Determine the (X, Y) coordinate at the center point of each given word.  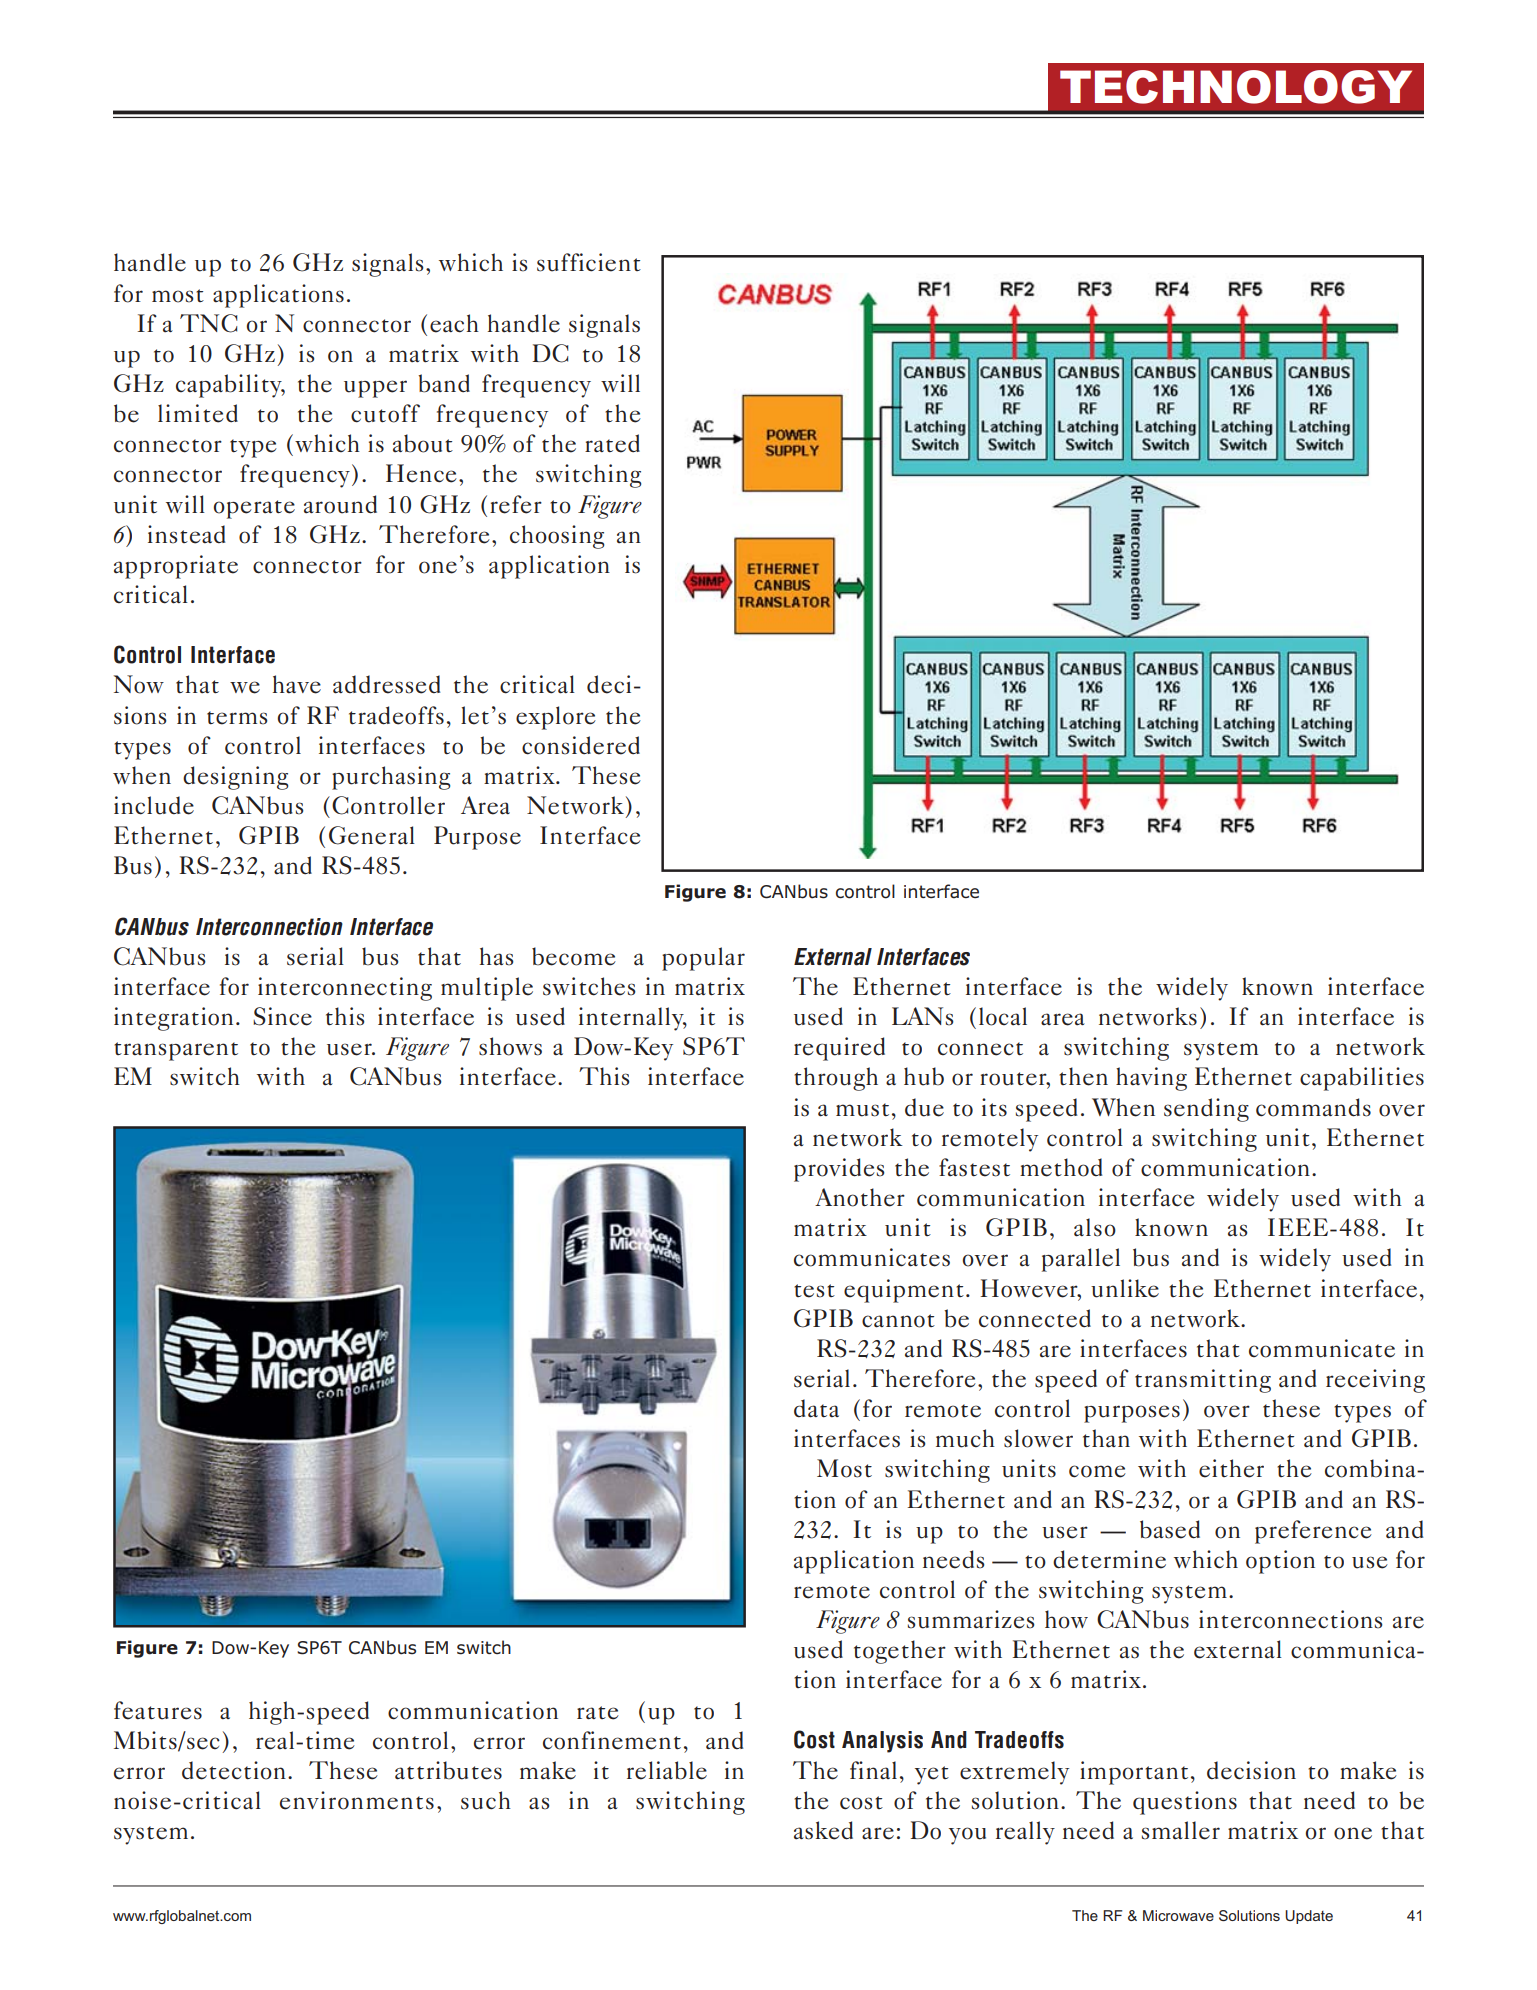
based (1170, 1529)
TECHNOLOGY (1236, 87)
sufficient (589, 262)
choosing (557, 537)
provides (839, 1170)
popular (703, 959)
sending (1206, 1110)
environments (357, 1800)
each (454, 323)
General (372, 835)
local (1003, 1016)
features (158, 1710)
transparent (176, 1051)
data (816, 1408)
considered (581, 745)
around (340, 504)
